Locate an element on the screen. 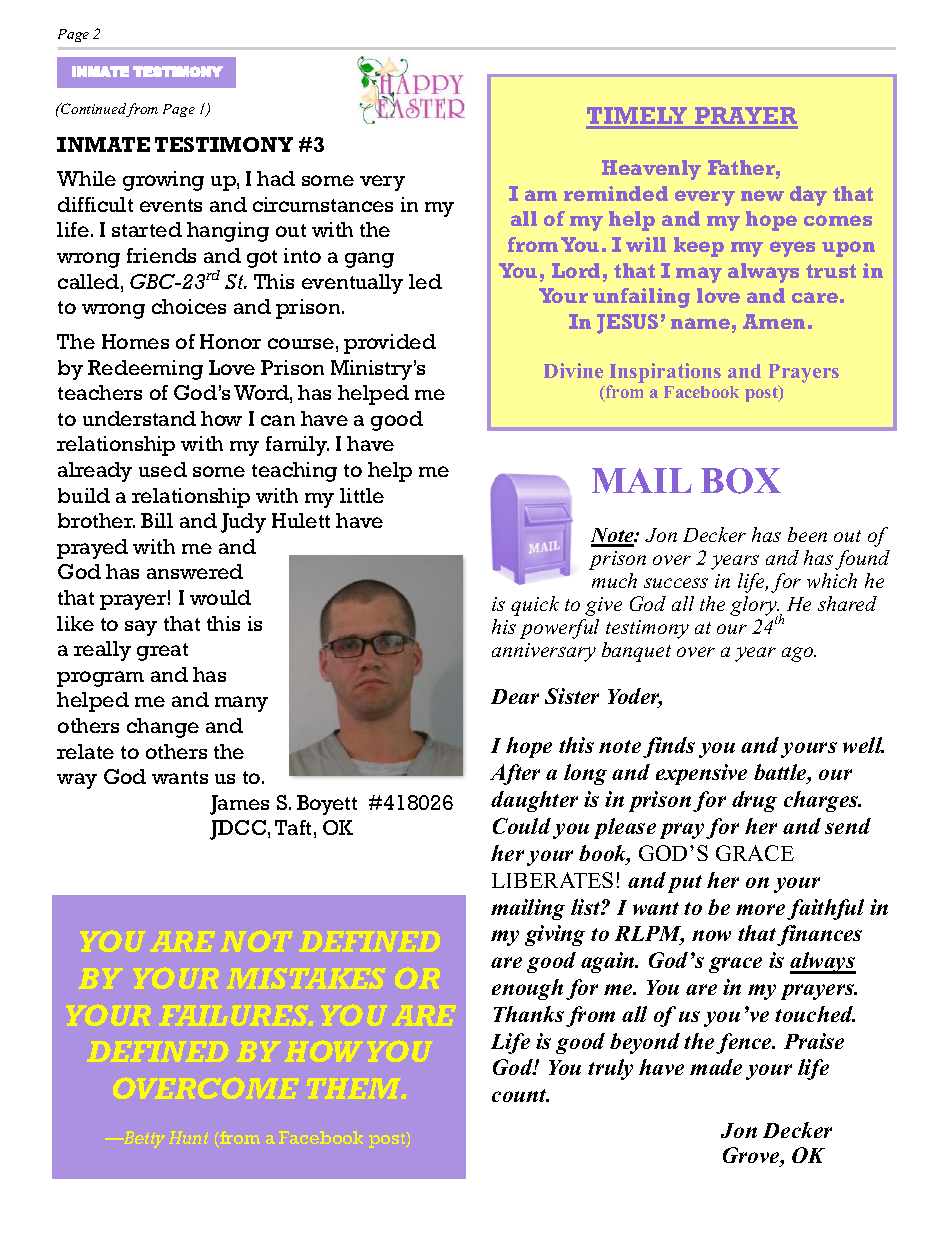 This screenshot has width=952, height=1233. Thanks is located at coordinates (529, 1014).
